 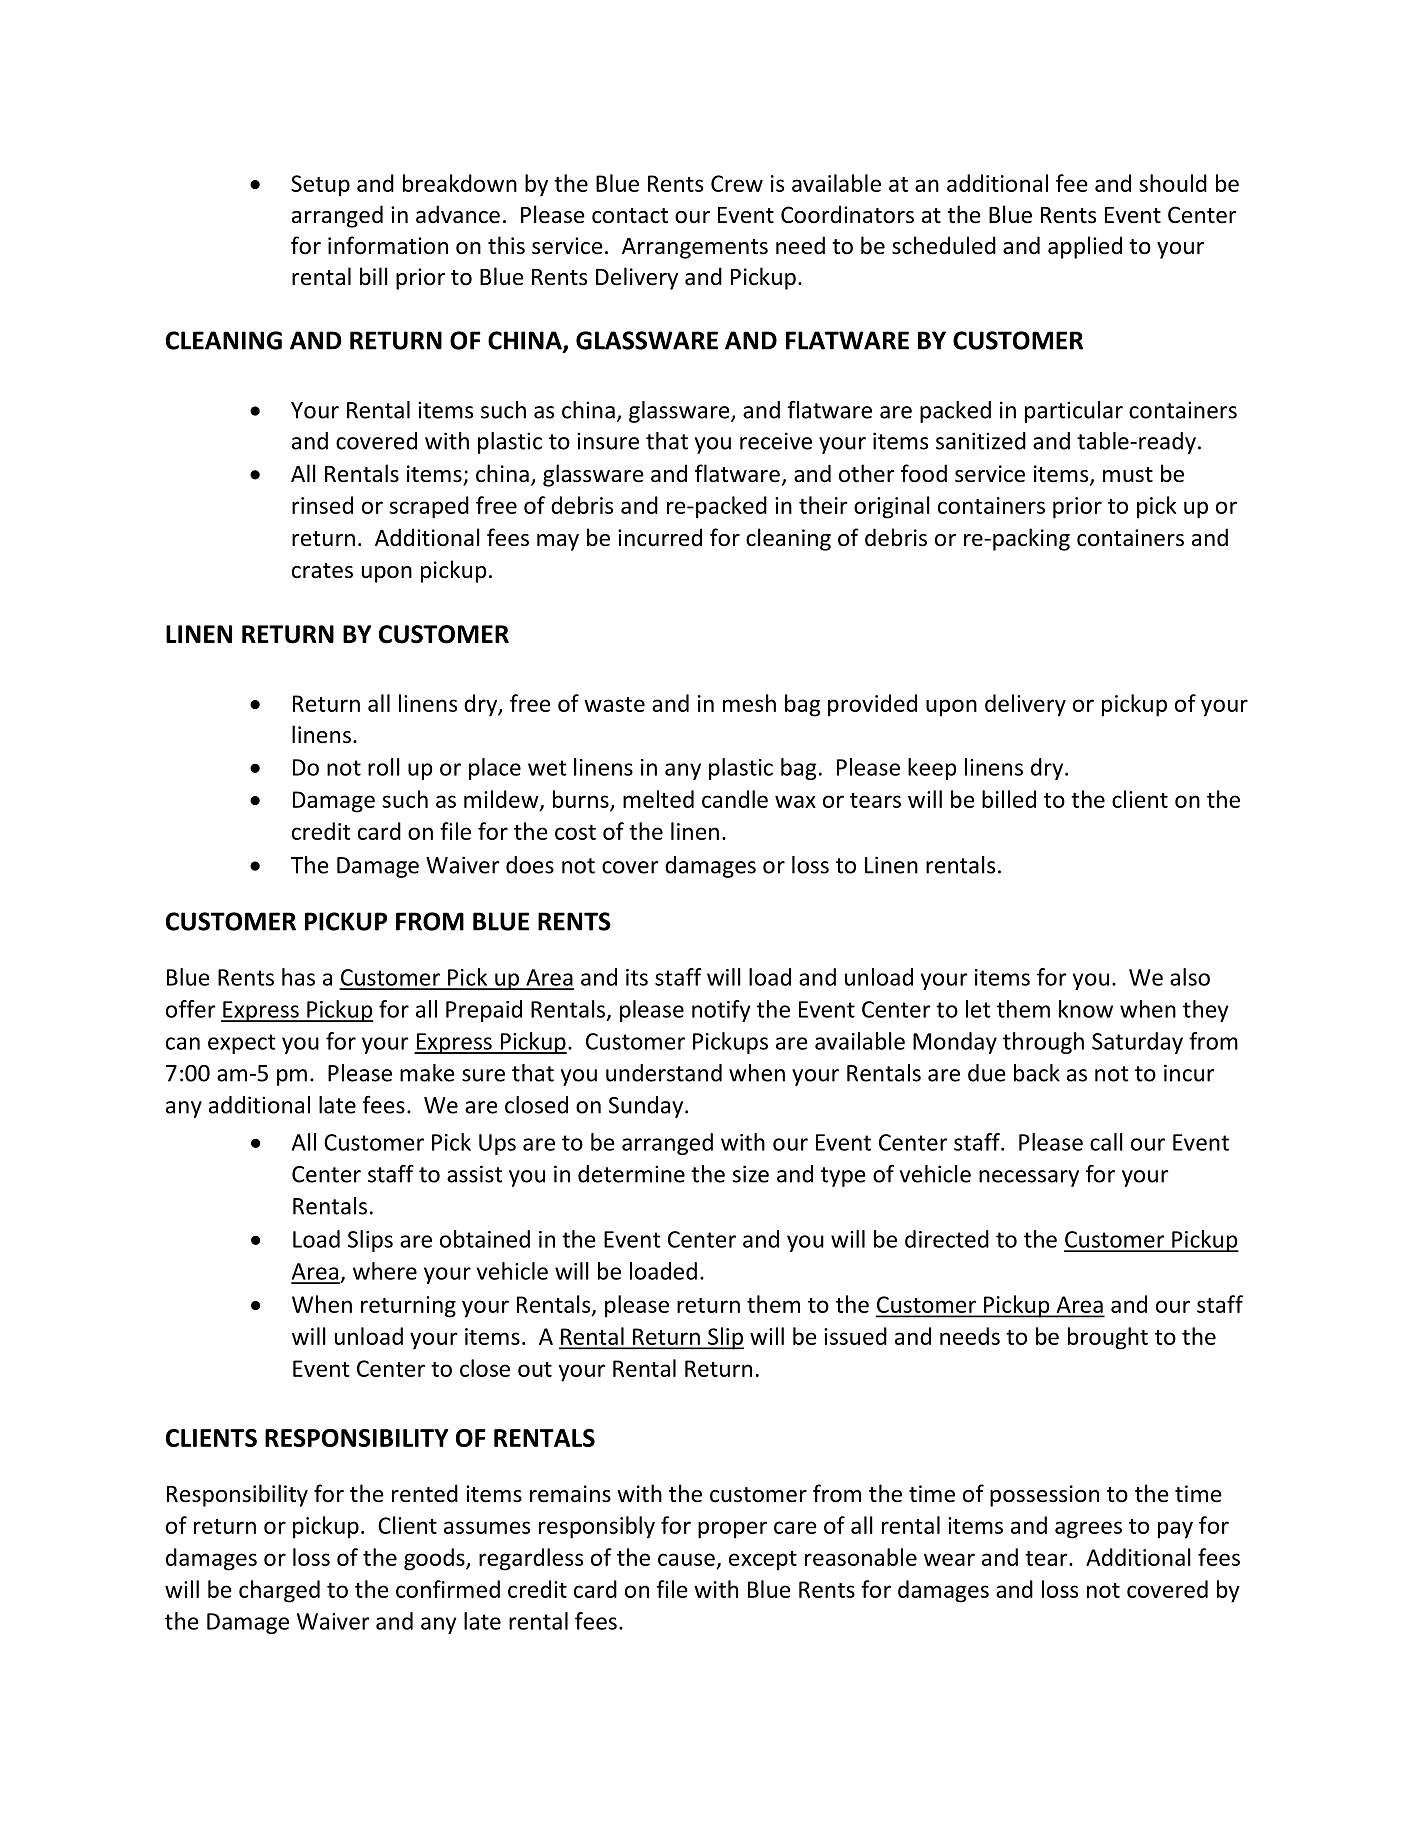 I want to click on crates, so click(x=322, y=571).
